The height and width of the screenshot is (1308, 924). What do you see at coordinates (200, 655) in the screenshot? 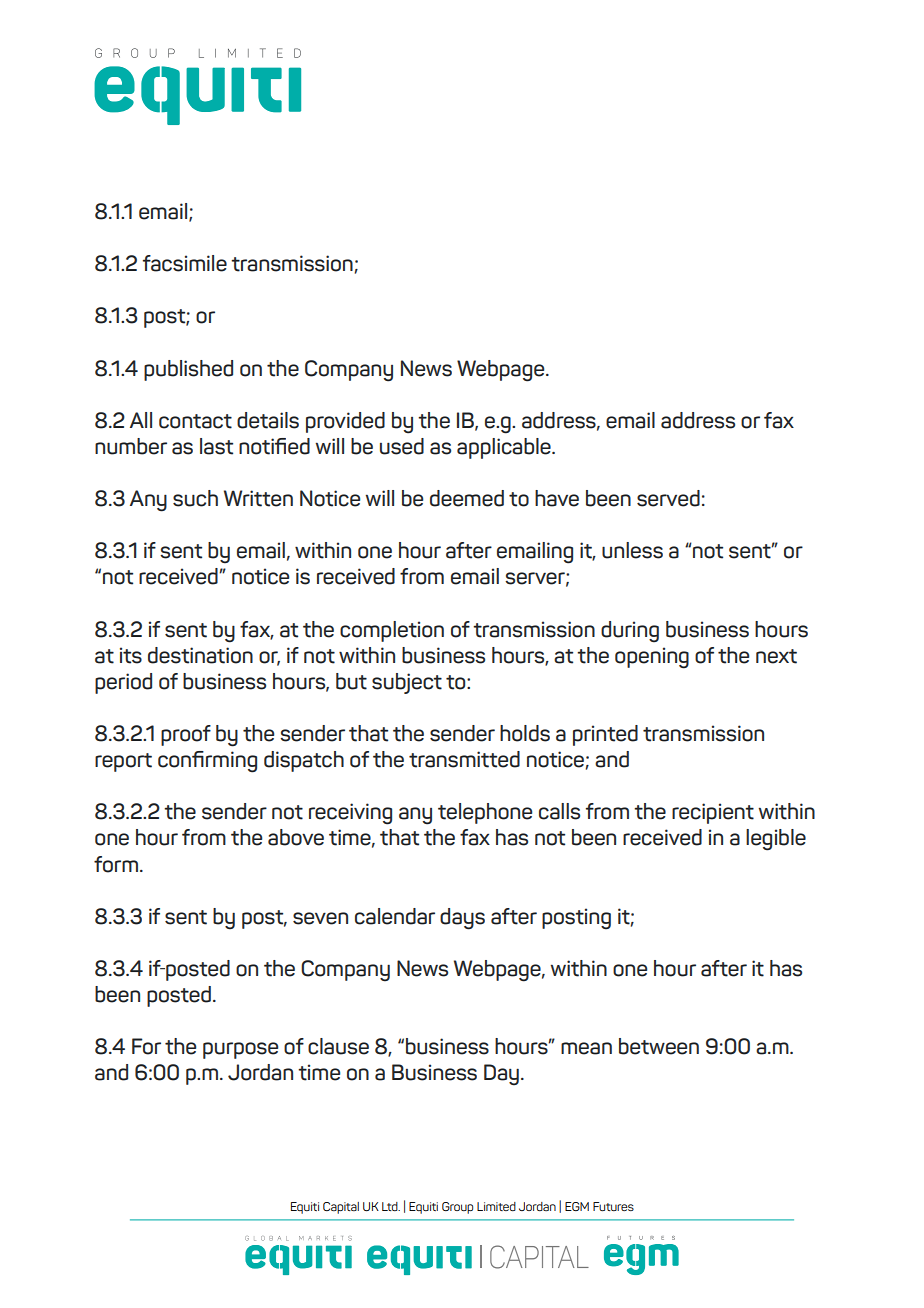
I see `destination` at bounding box center [200, 655].
